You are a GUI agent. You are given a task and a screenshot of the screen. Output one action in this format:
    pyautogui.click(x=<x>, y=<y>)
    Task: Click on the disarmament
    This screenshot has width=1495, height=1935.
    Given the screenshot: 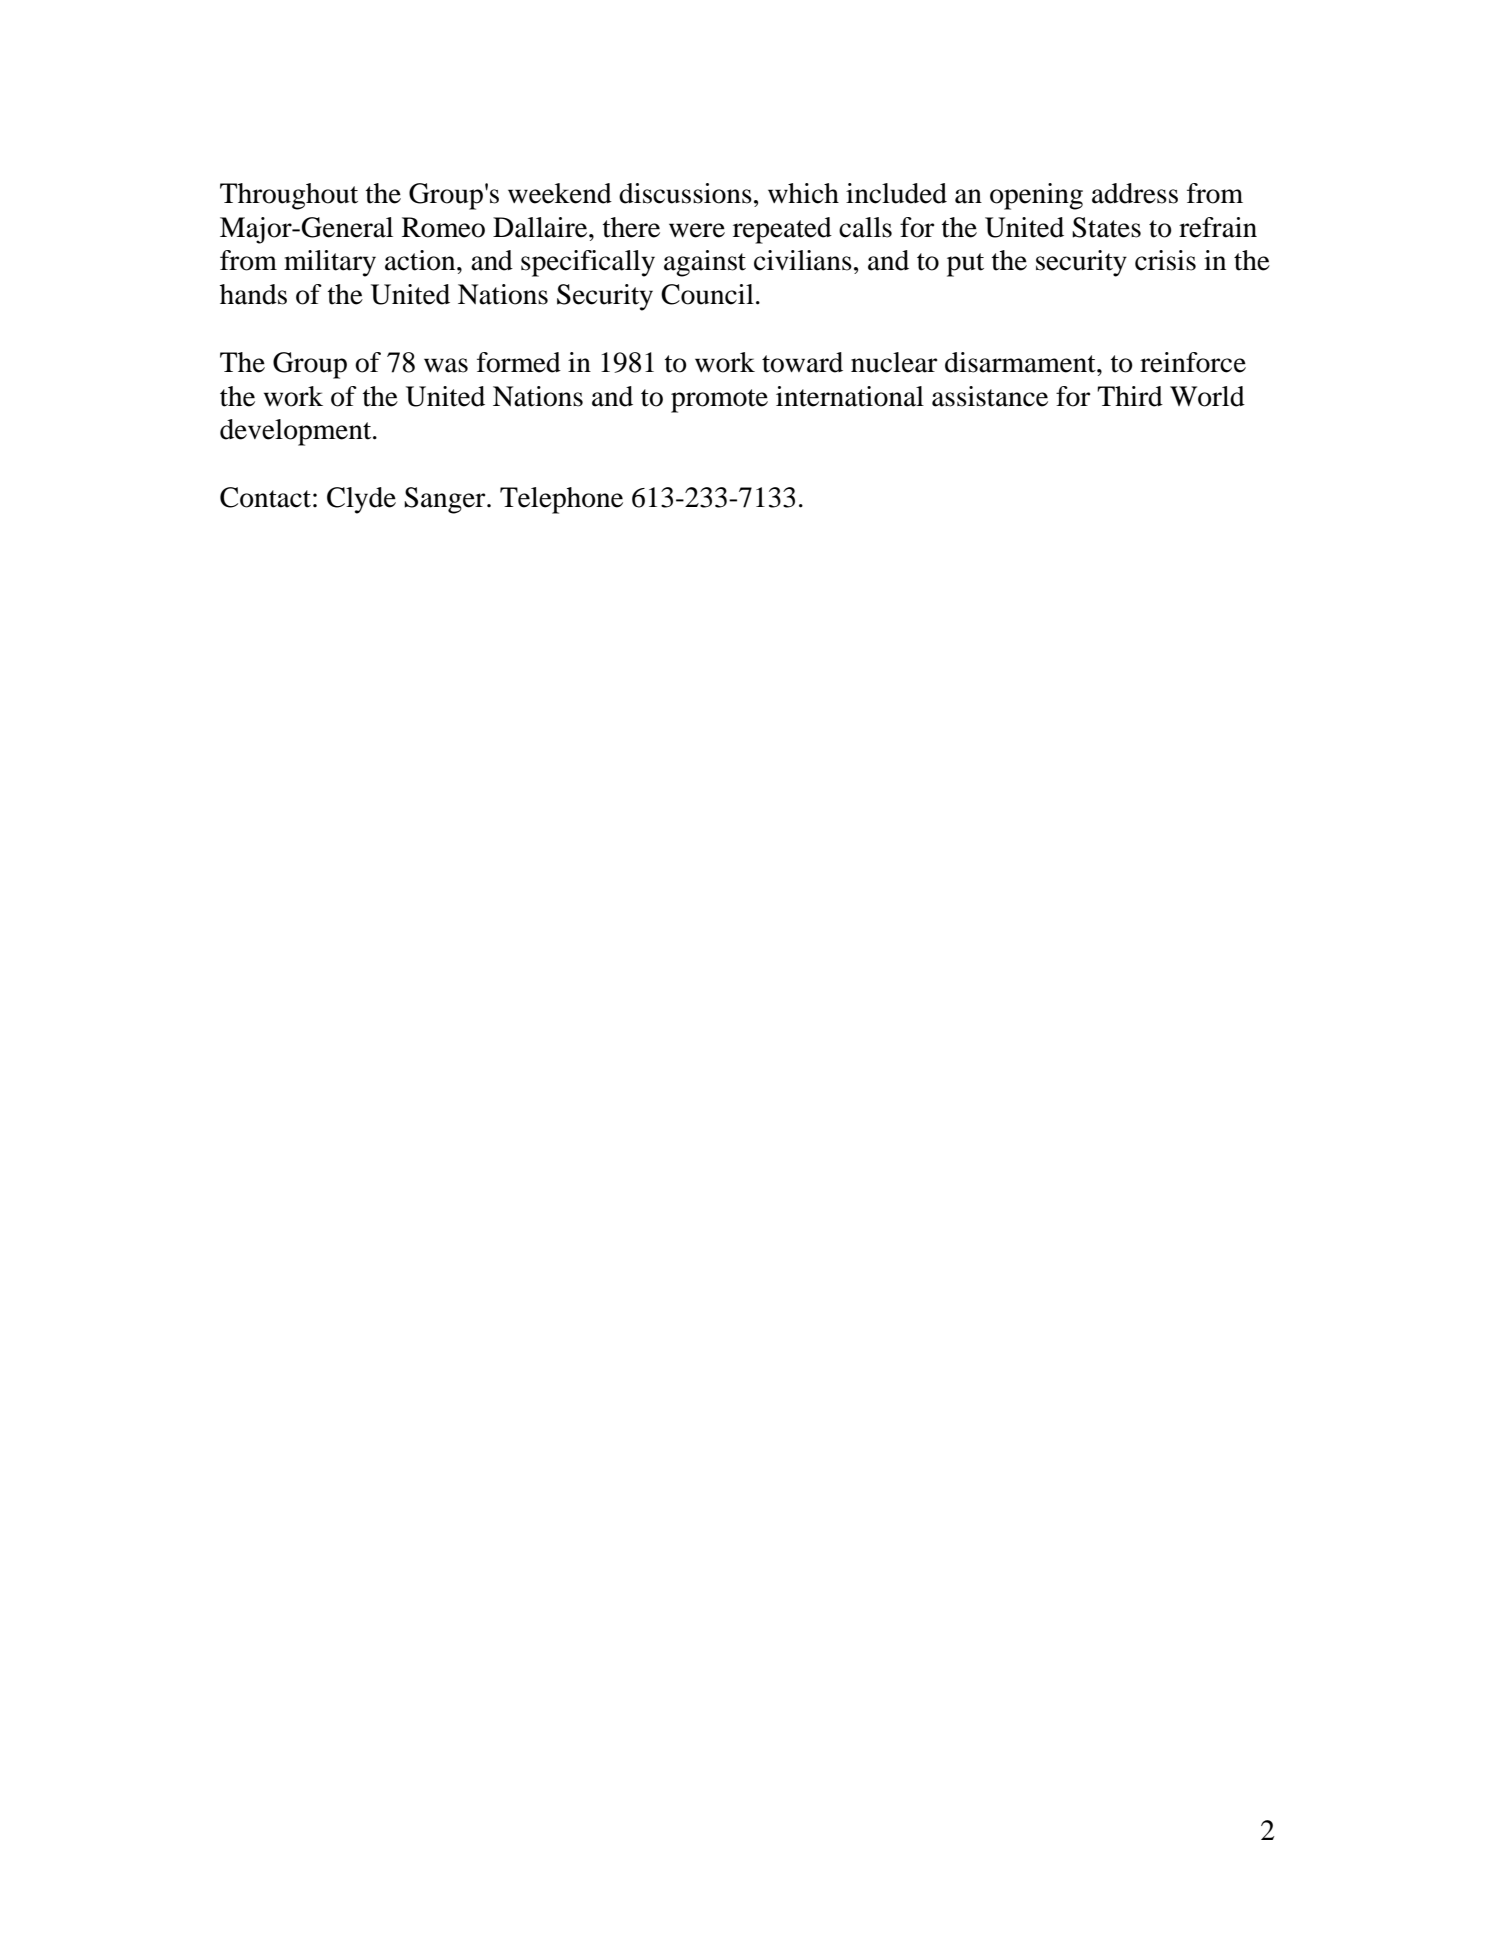 What is the action you would take?
    pyautogui.click(x=1021, y=362)
